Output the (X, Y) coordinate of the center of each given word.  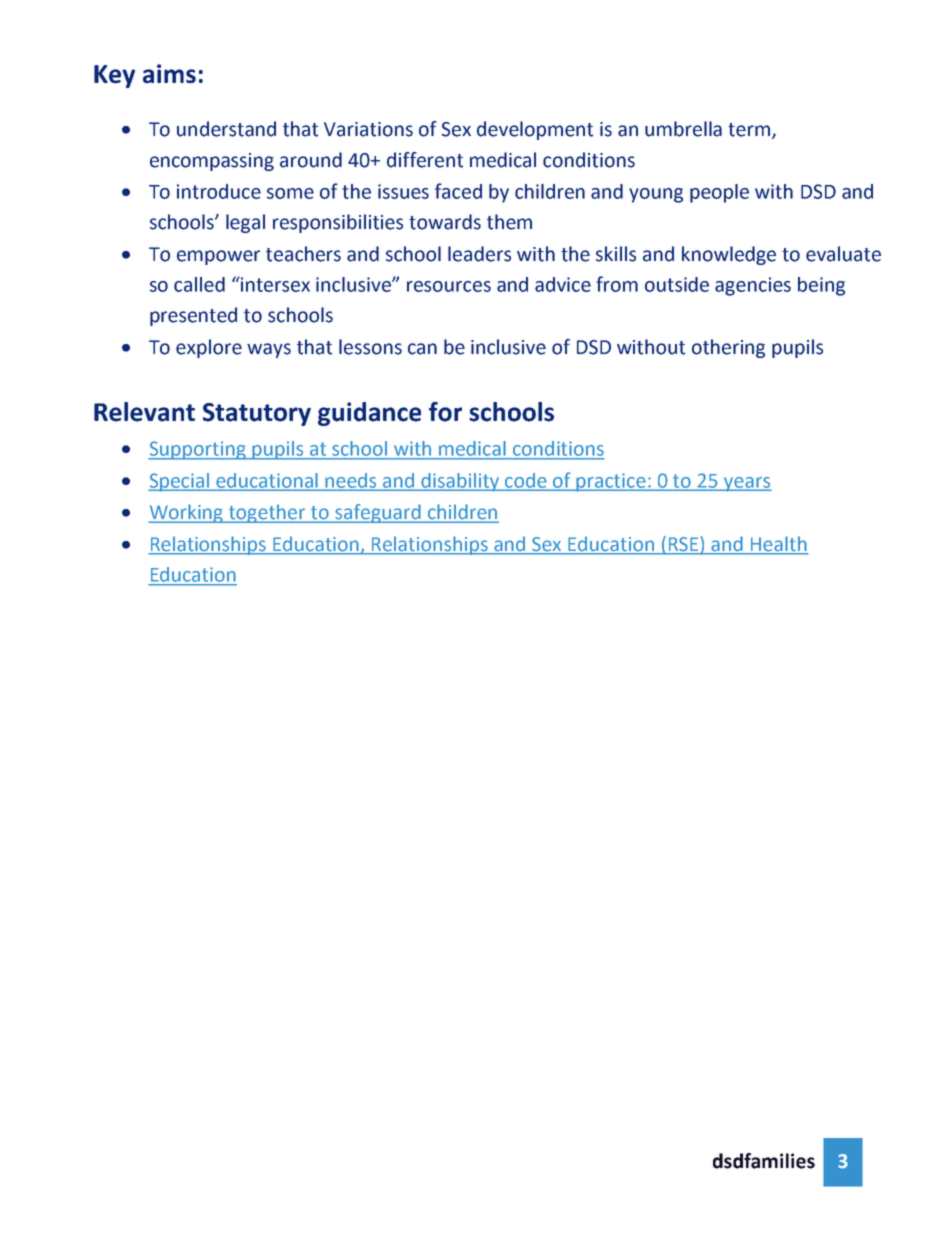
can (422, 349)
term (750, 131)
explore (209, 348)
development (535, 130)
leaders (479, 254)
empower (218, 257)
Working (187, 513)
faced (458, 191)
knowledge (729, 255)
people (719, 193)
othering (728, 348)
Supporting (198, 450)
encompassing (212, 162)
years (747, 484)
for (445, 412)
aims (169, 74)
